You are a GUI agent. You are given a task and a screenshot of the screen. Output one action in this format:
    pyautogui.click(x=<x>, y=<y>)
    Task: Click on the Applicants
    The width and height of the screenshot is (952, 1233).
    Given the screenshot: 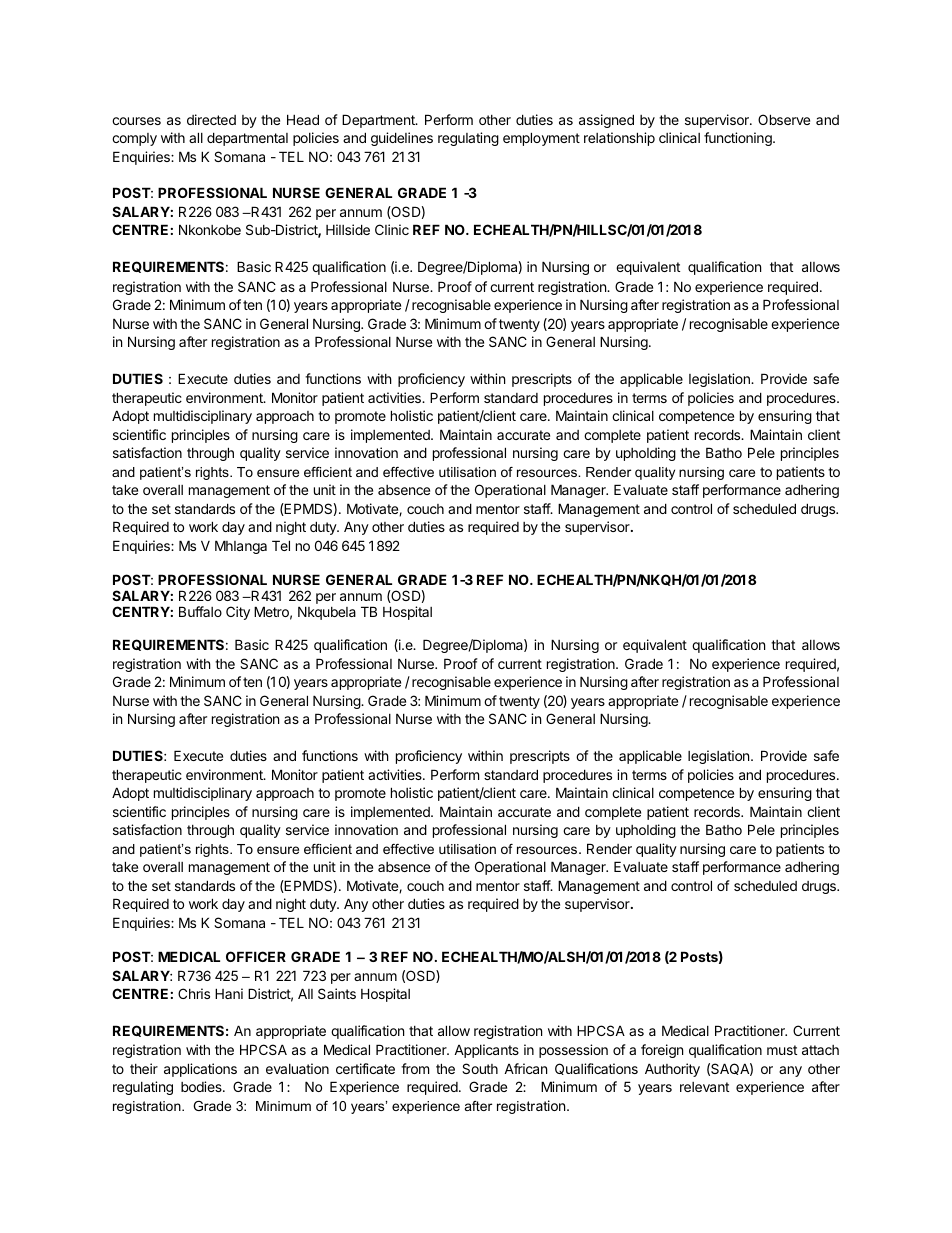 What is the action you would take?
    pyautogui.click(x=486, y=1051)
